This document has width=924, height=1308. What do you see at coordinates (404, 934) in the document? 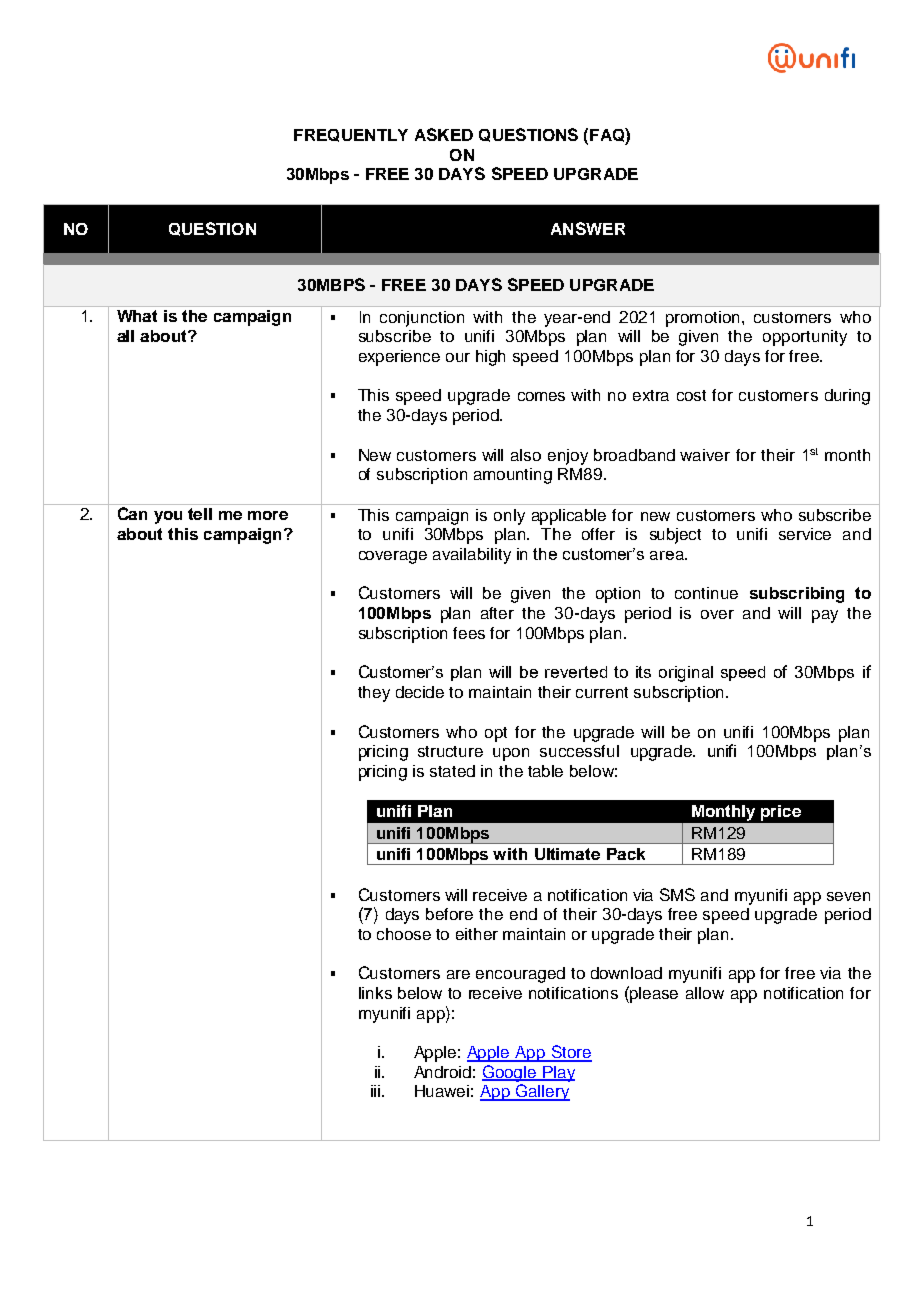
I see `choose` at bounding box center [404, 934].
